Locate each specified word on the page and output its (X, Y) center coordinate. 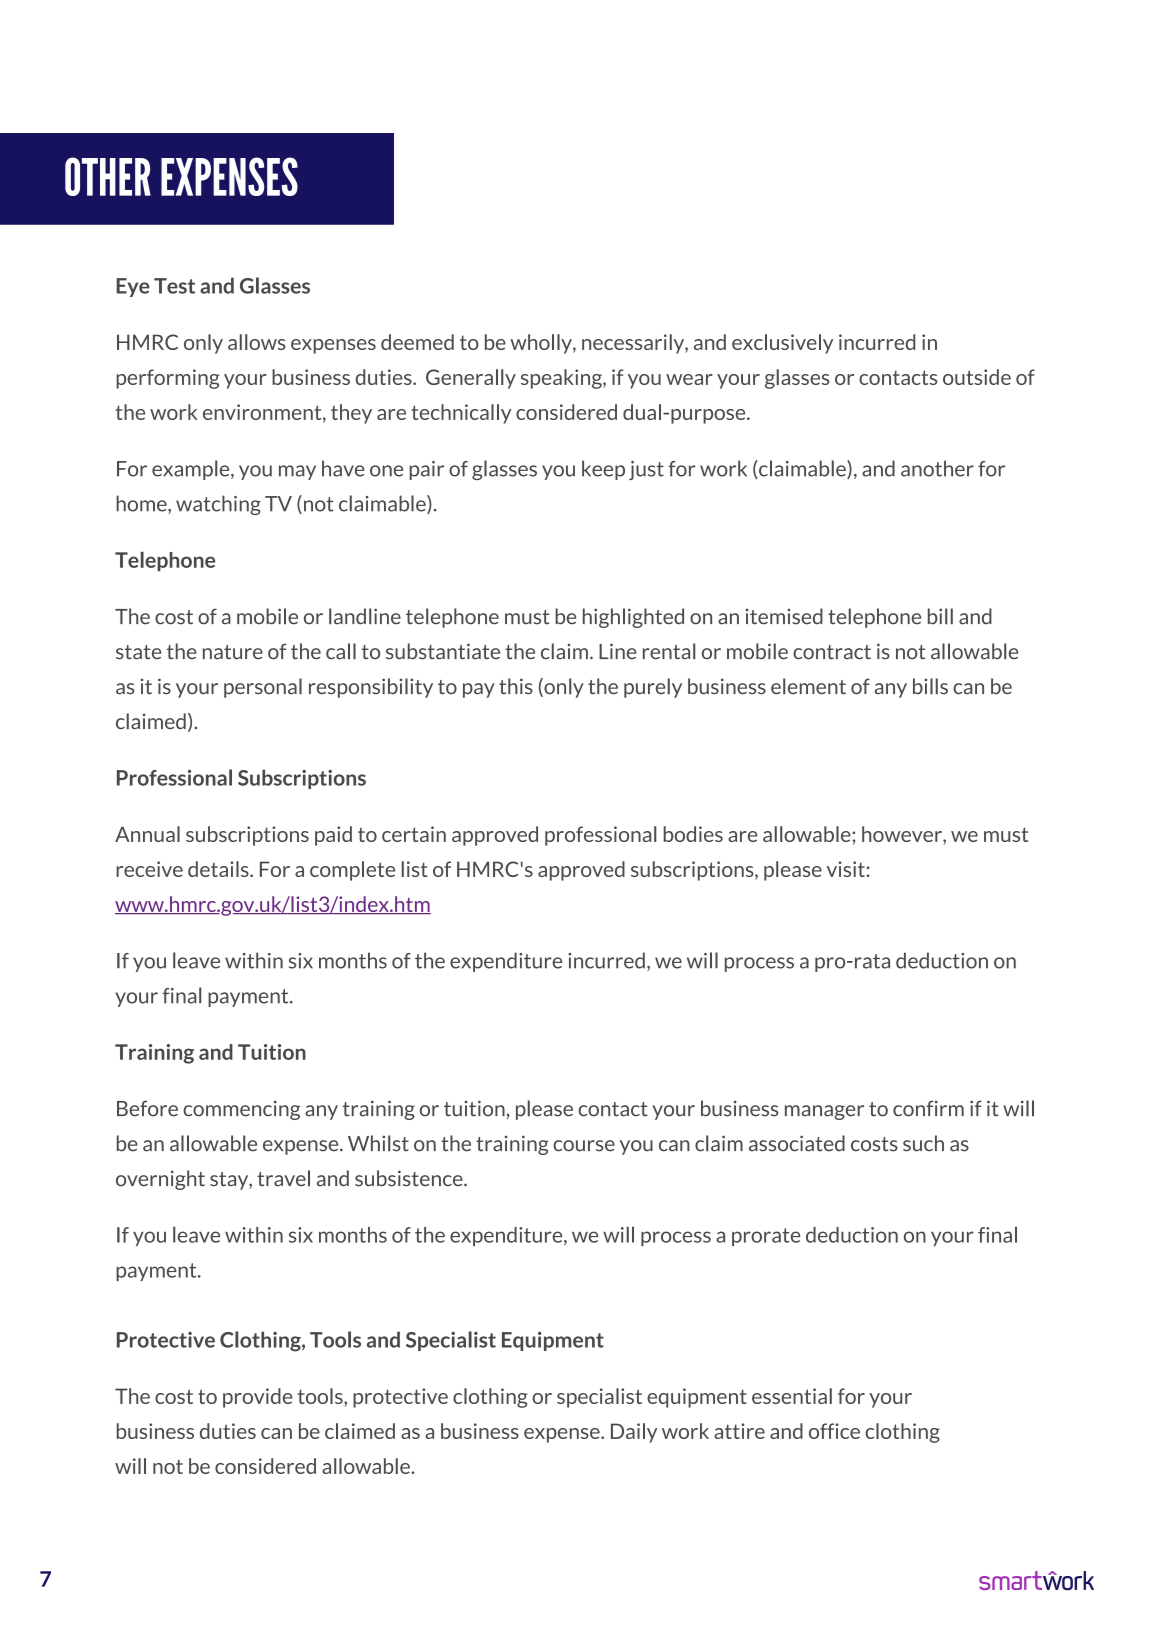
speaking (562, 379)
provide (257, 1398)
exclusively (782, 344)
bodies (693, 834)
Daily (634, 1433)
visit (846, 869)
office (834, 1431)
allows (257, 342)
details (219, 869)
